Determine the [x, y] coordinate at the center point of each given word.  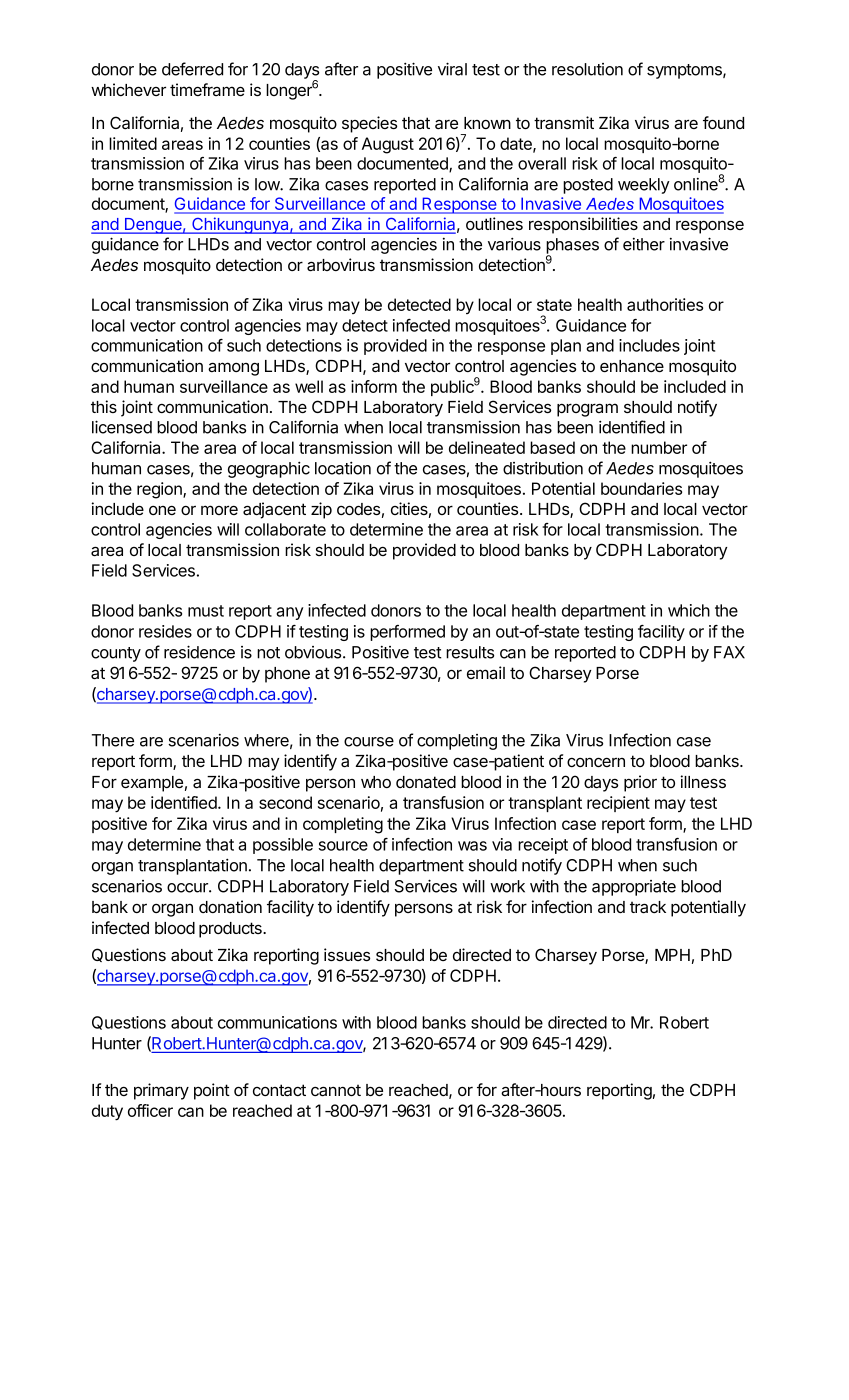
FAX [729, 652]
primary [161, 1091]
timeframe [207, 89]
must [206, 611]
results [470, 652]
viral [452, 69]
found [723, 122]
